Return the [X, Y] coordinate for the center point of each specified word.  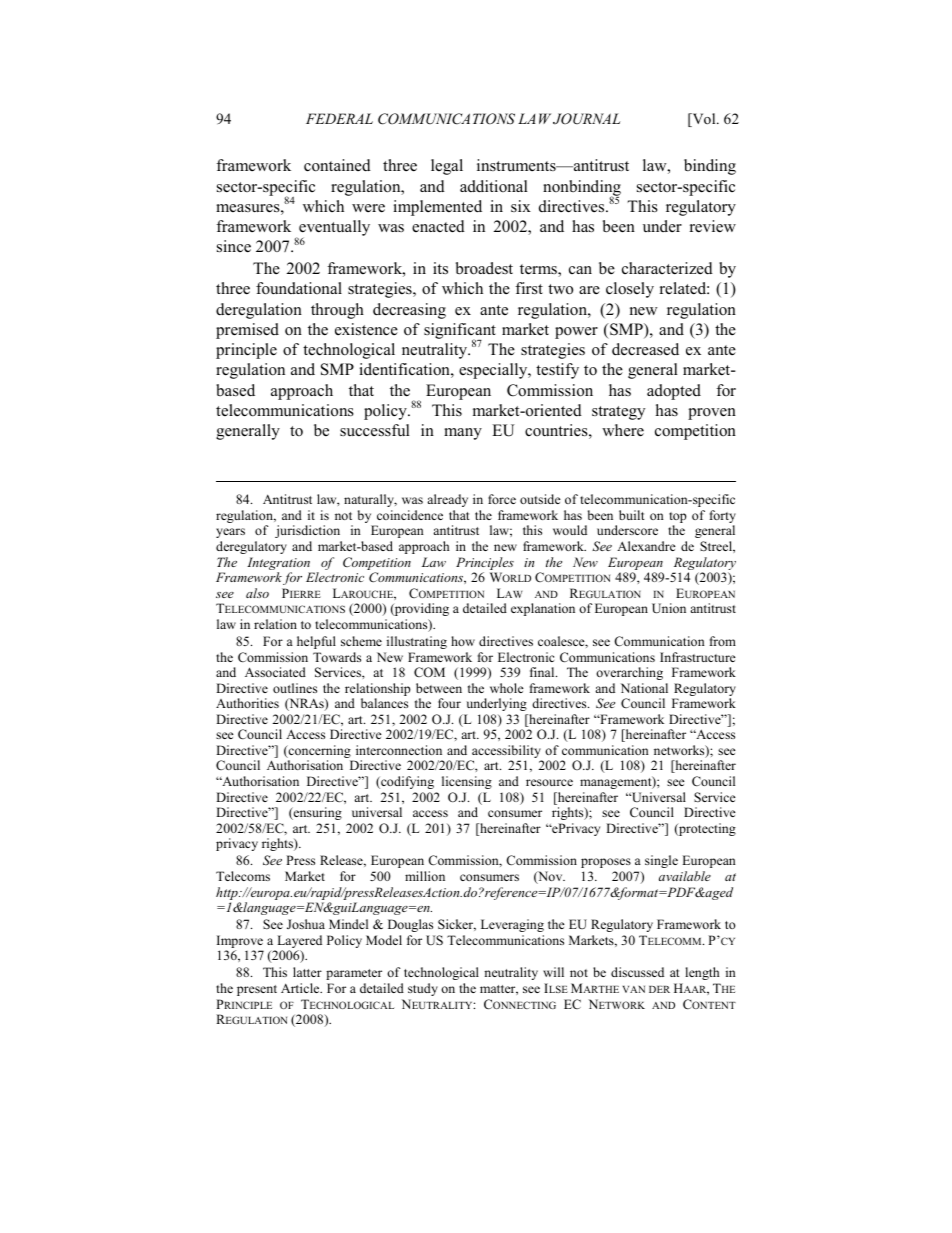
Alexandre [646, 546]
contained [337, 165]
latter [307, 972]
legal [447, 167]
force [502, 499]
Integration [280, 565]
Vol [704, 120]
